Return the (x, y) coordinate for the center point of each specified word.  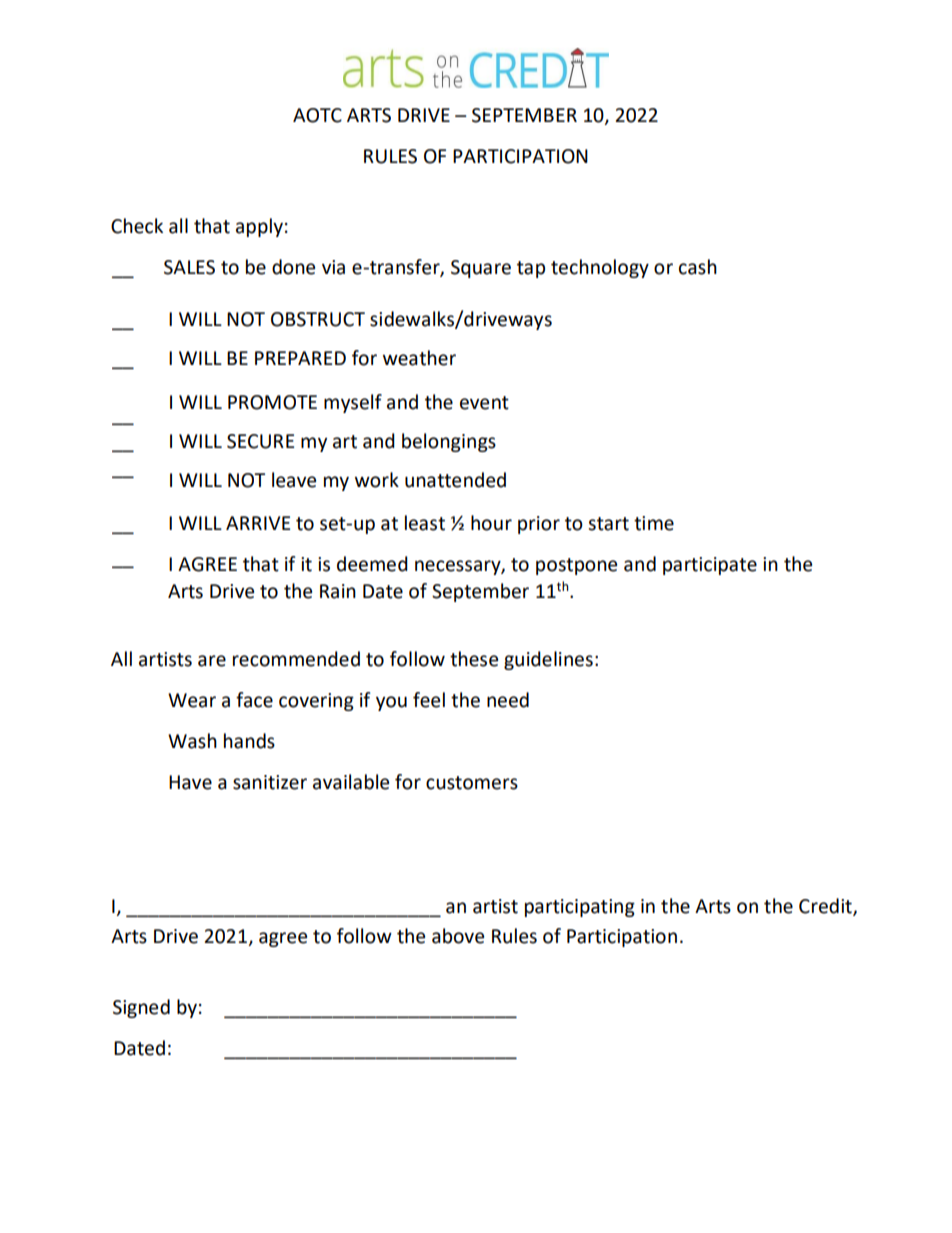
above (458, 936)
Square (481, 269)
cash (698, 267)
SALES (189, 267)
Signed (141, 1008)
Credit (826, 907)
